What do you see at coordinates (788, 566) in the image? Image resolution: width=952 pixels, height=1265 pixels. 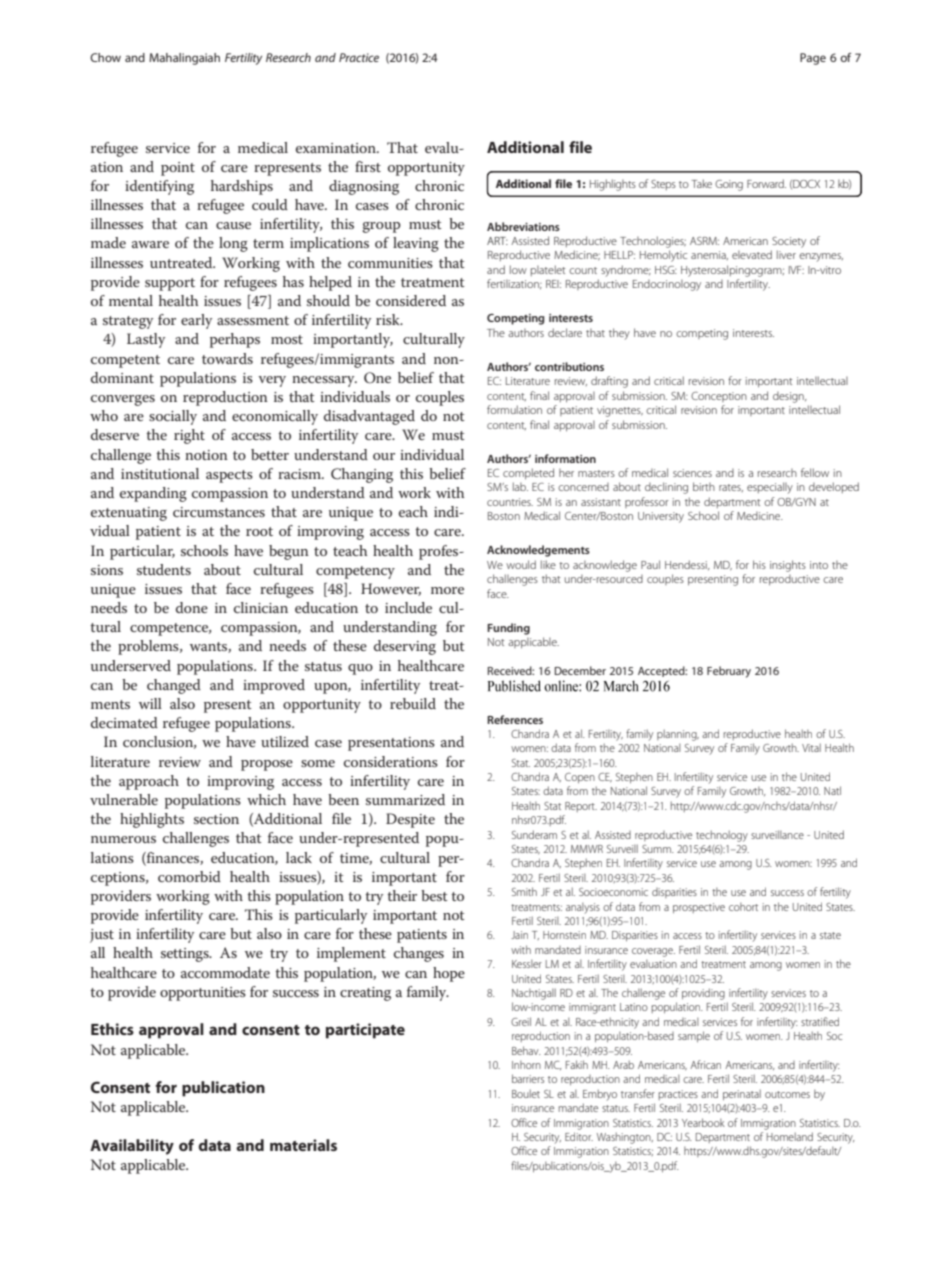 I see `insights` at bounding box center [788, 566].
